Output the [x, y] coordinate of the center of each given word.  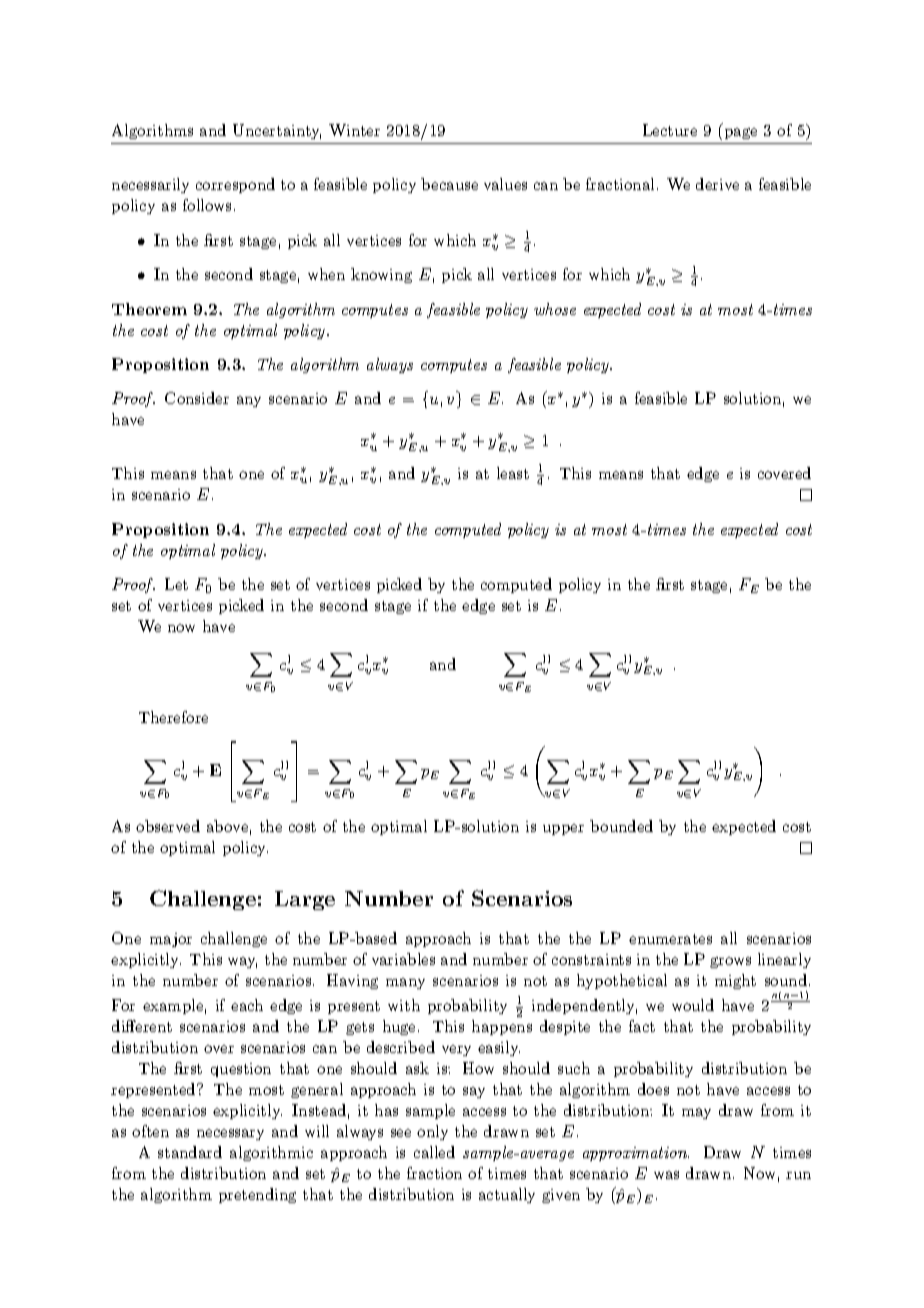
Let [176, 584]
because [449, 184]
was [666, 1175]
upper [563, 829]
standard [190, 1152]
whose [555, 309]
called [434, 1152]
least [513, 473]
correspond [235, 185]
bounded [621, 826]
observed [168, 826]
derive [717, 184]
